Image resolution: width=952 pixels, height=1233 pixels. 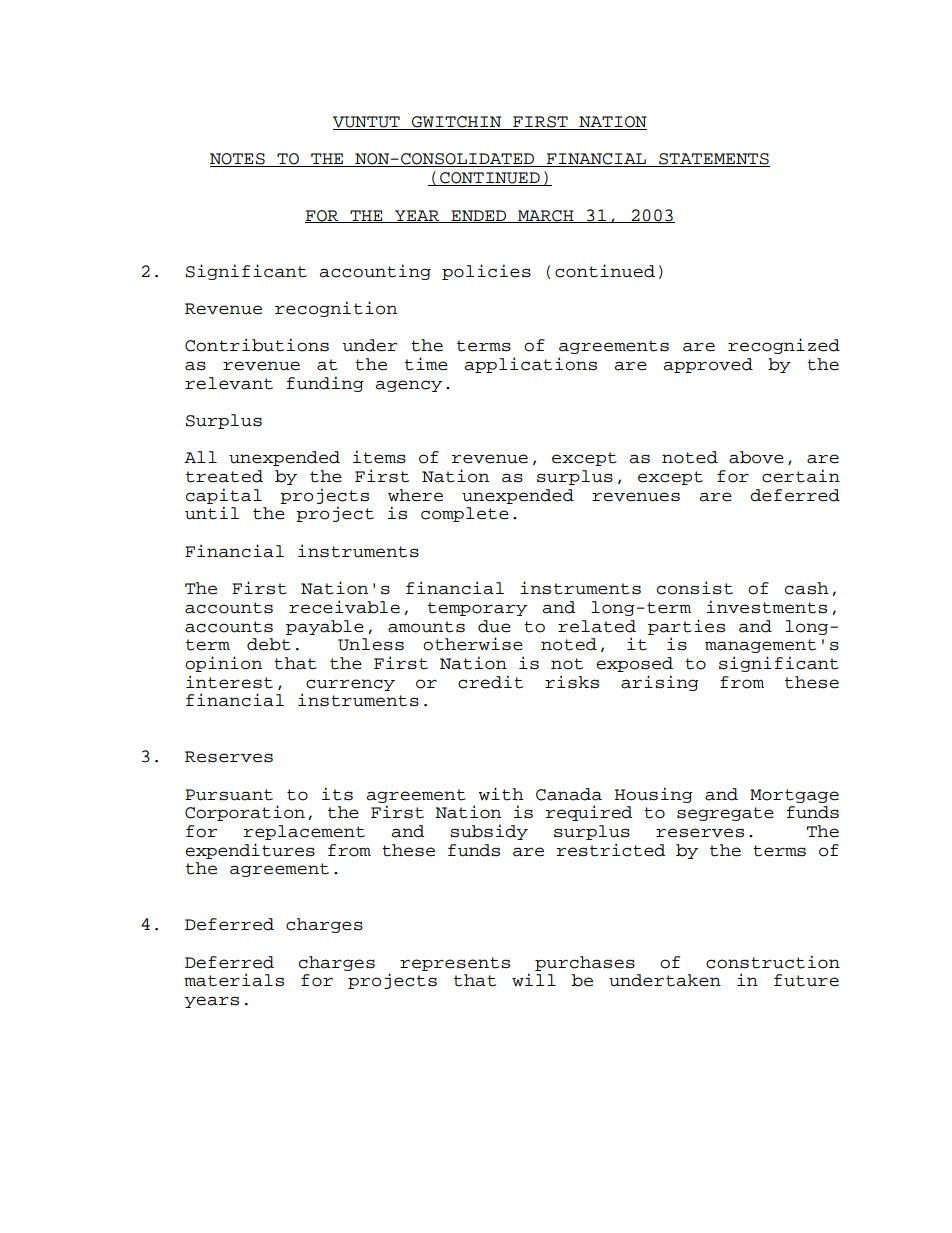 I want to click on parties, so click(x=686, y=627).
